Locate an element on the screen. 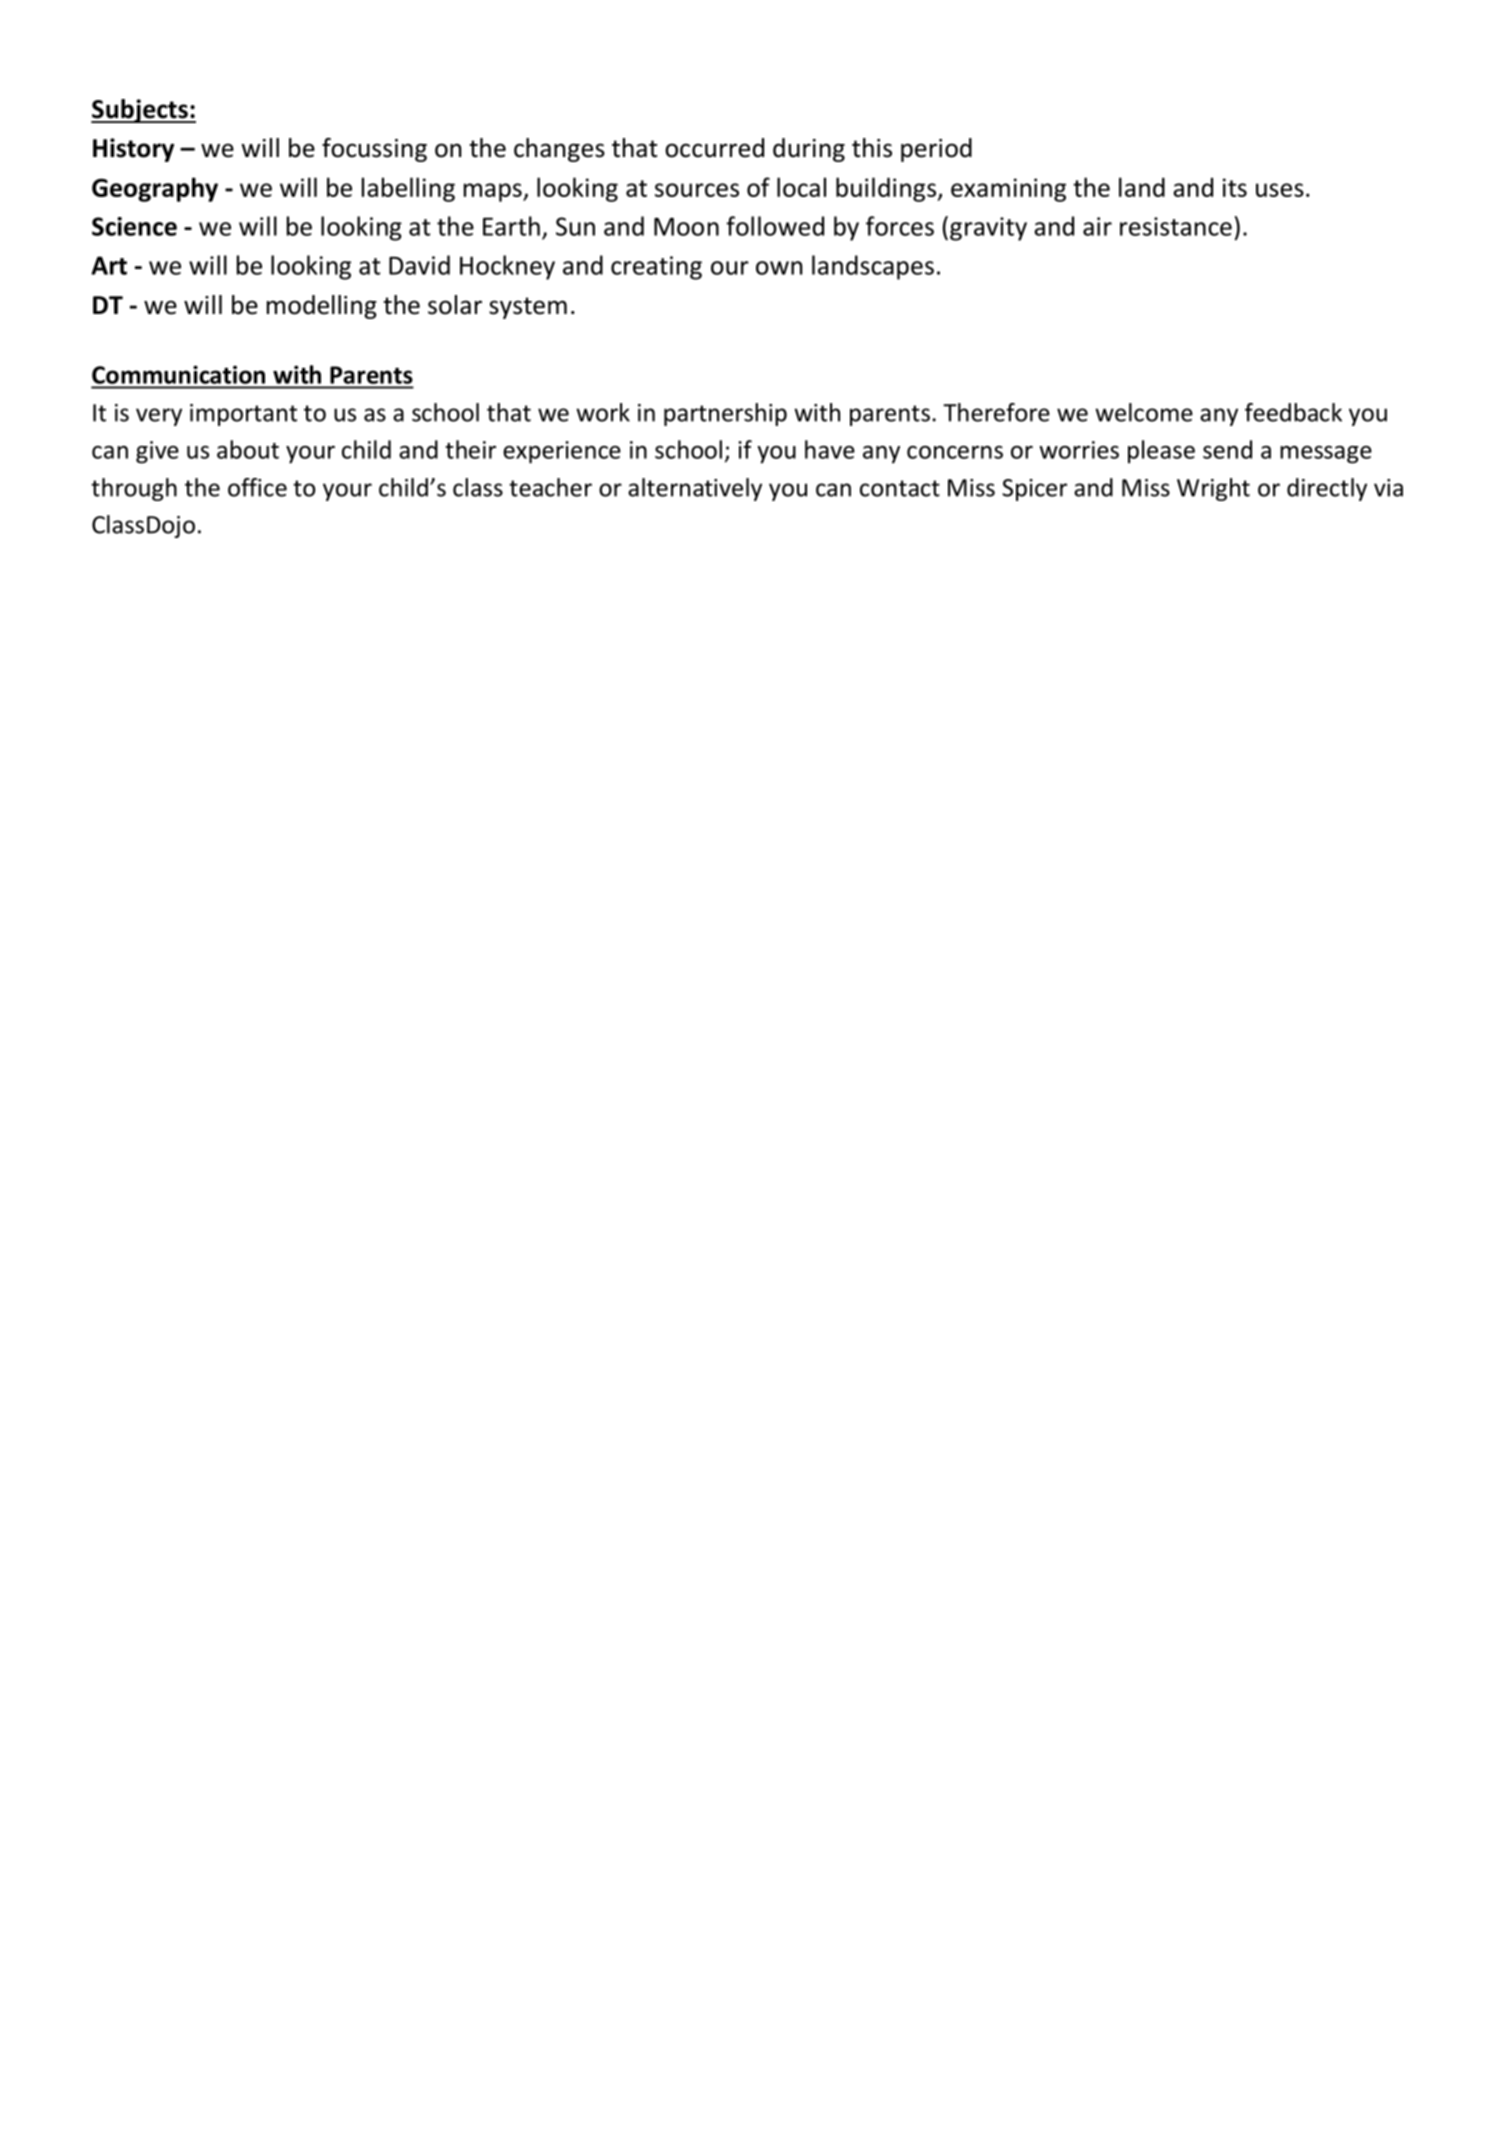 The image size is (1509, 2135). followed is located at coordinates (775, 226).
